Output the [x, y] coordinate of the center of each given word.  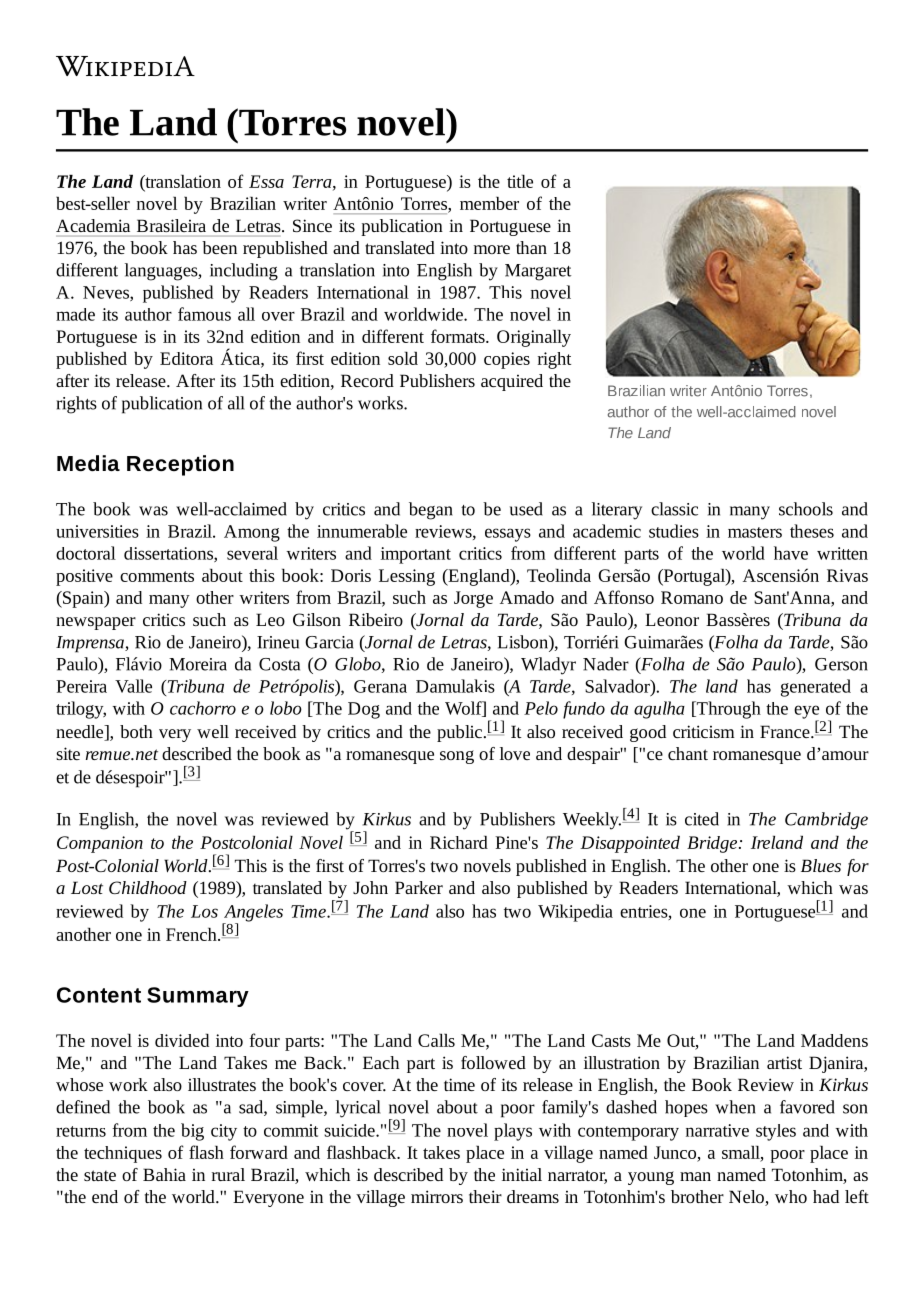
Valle [133, 686]
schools [806, 509]
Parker [419, 887]
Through [727, 710]
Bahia [164, 1174]
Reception [180, 465]
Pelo [541, 708]
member [489, 203]
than [531, 247]
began [431, 511]
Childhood [148, 887]
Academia [93, 225]
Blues [821, 865]
